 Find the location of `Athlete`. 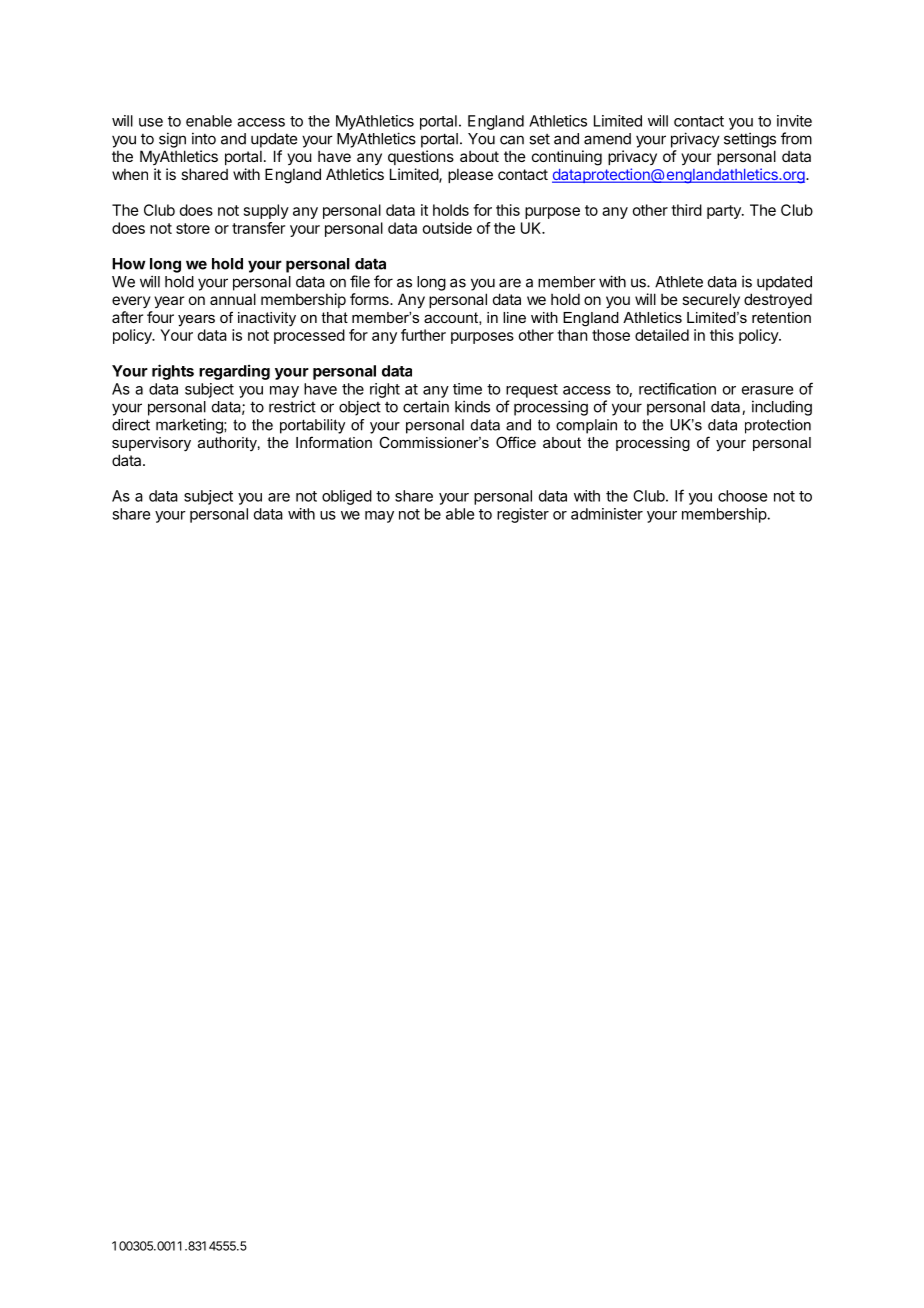

Athlete is located at coordinates (679, 282).
